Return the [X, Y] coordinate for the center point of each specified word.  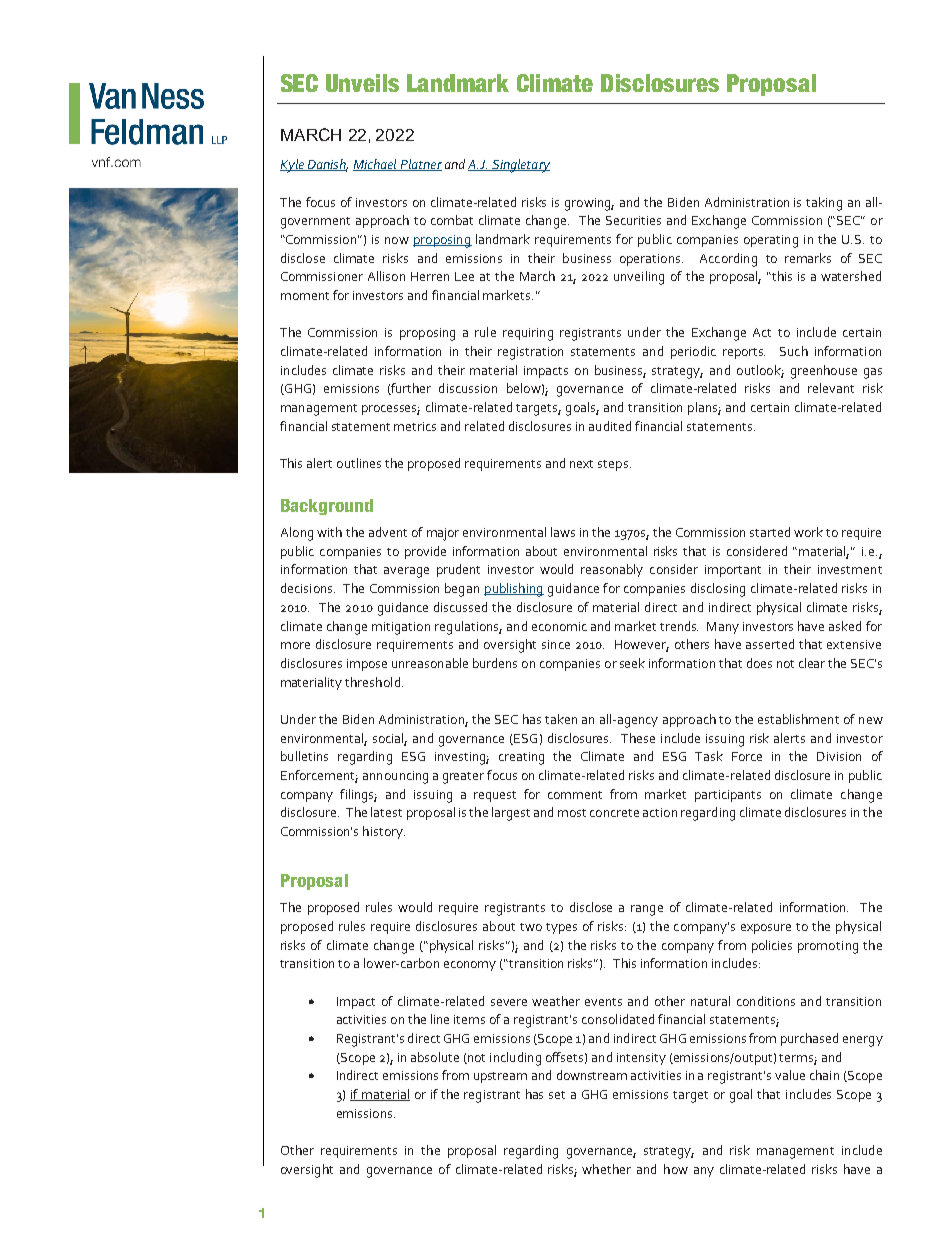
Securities [633, 220]
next [581, 464]
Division [839, 756]
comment [575, 795]
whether [606, 1169]
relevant [831, 388]
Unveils [362, 83]
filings [358, 796]
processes [391, 410]
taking [824, 204]
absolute [435, 1057]
